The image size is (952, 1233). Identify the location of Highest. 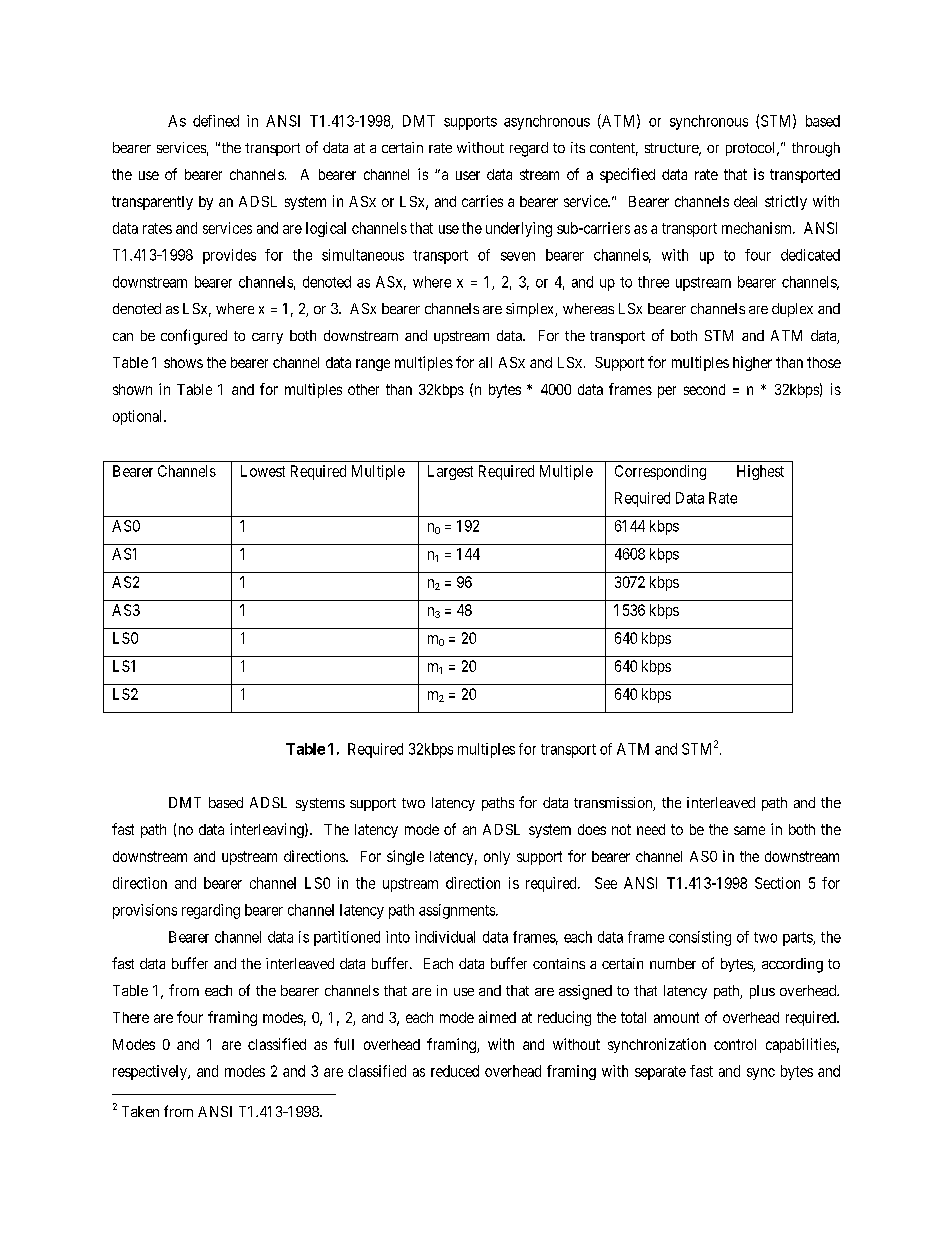
(760, 472).
